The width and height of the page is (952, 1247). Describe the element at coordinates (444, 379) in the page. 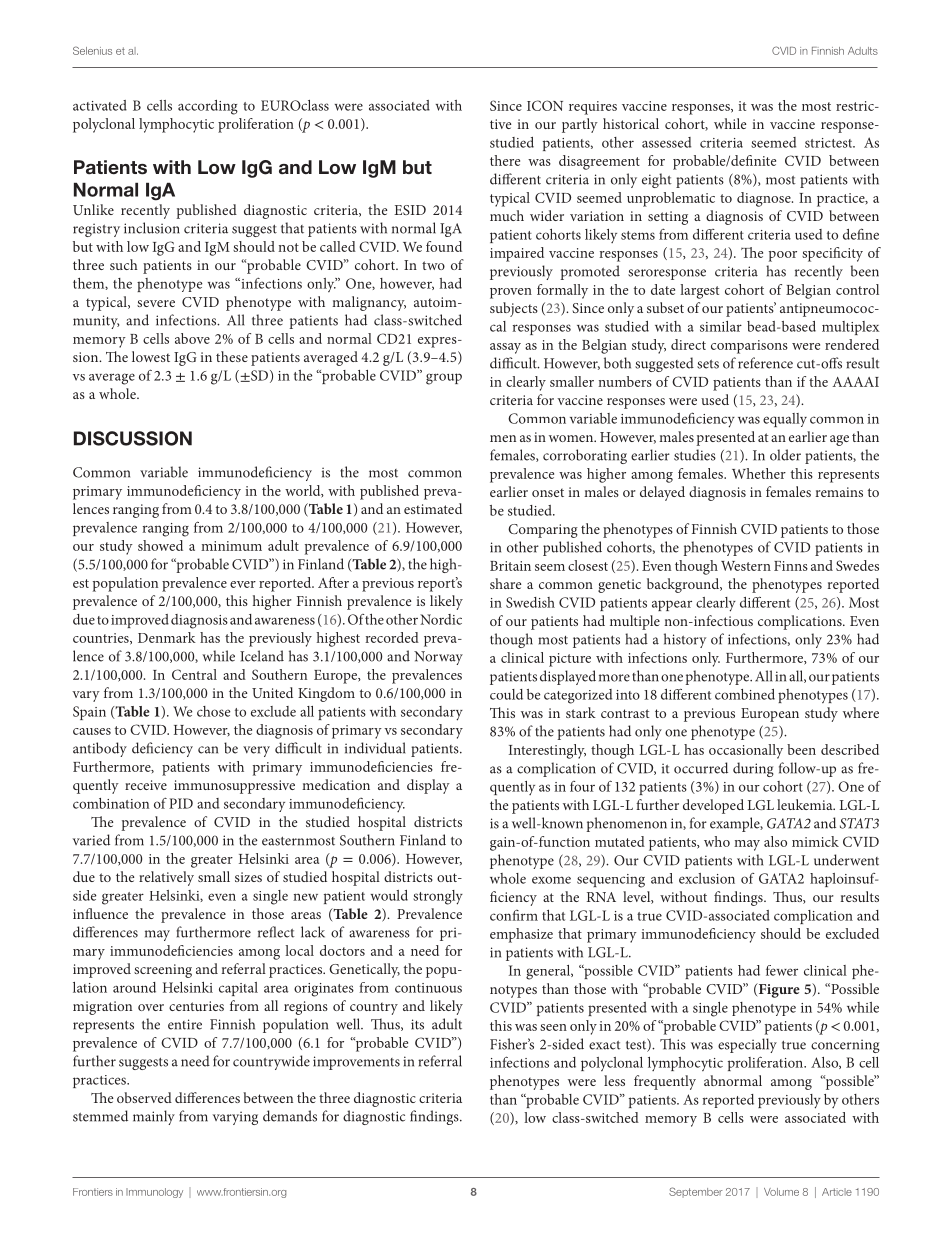

I see `group` at that location.
